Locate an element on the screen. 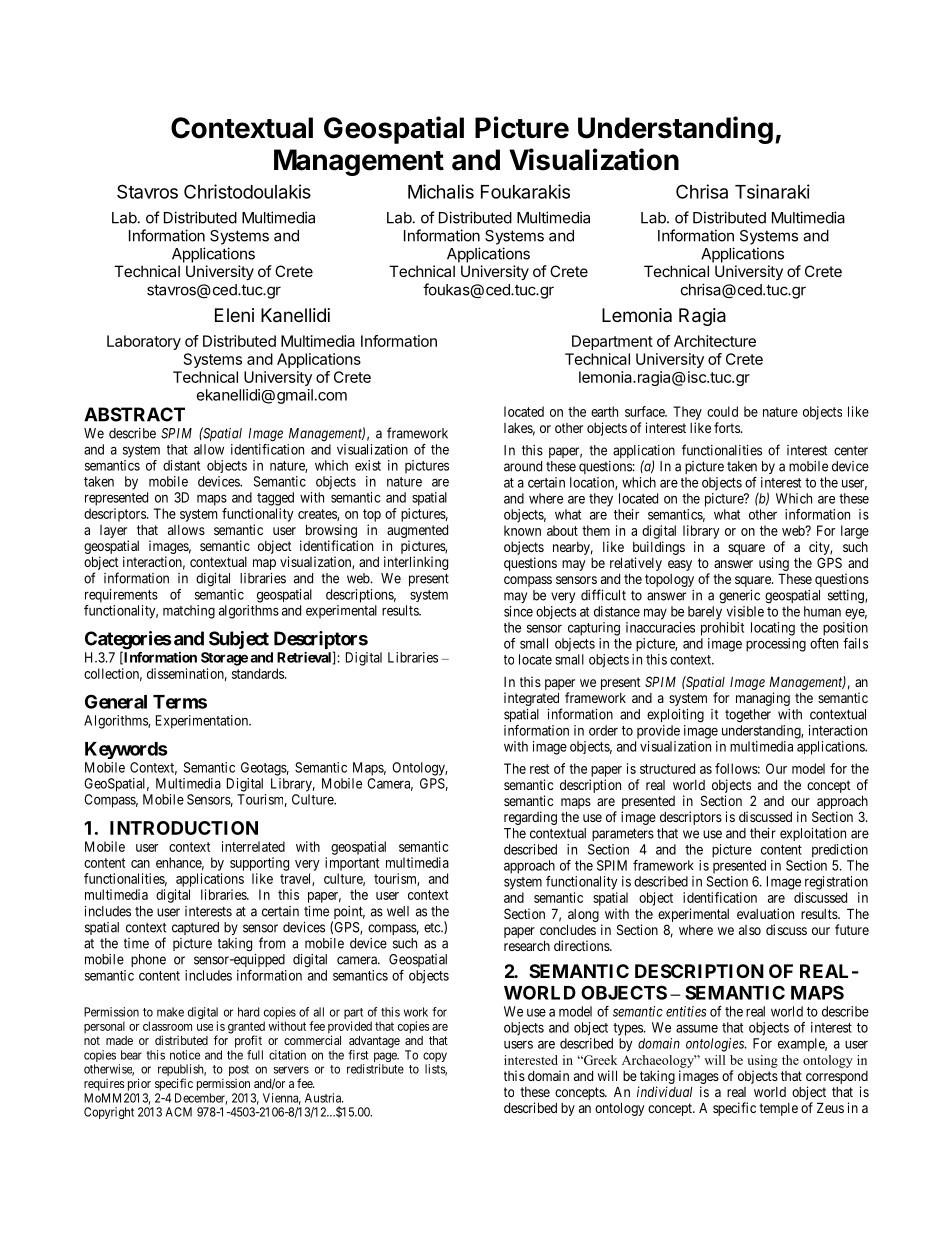 The width and height of the screenshot is (952, 1233). Laboratory is located at coordinates (144, 342).
